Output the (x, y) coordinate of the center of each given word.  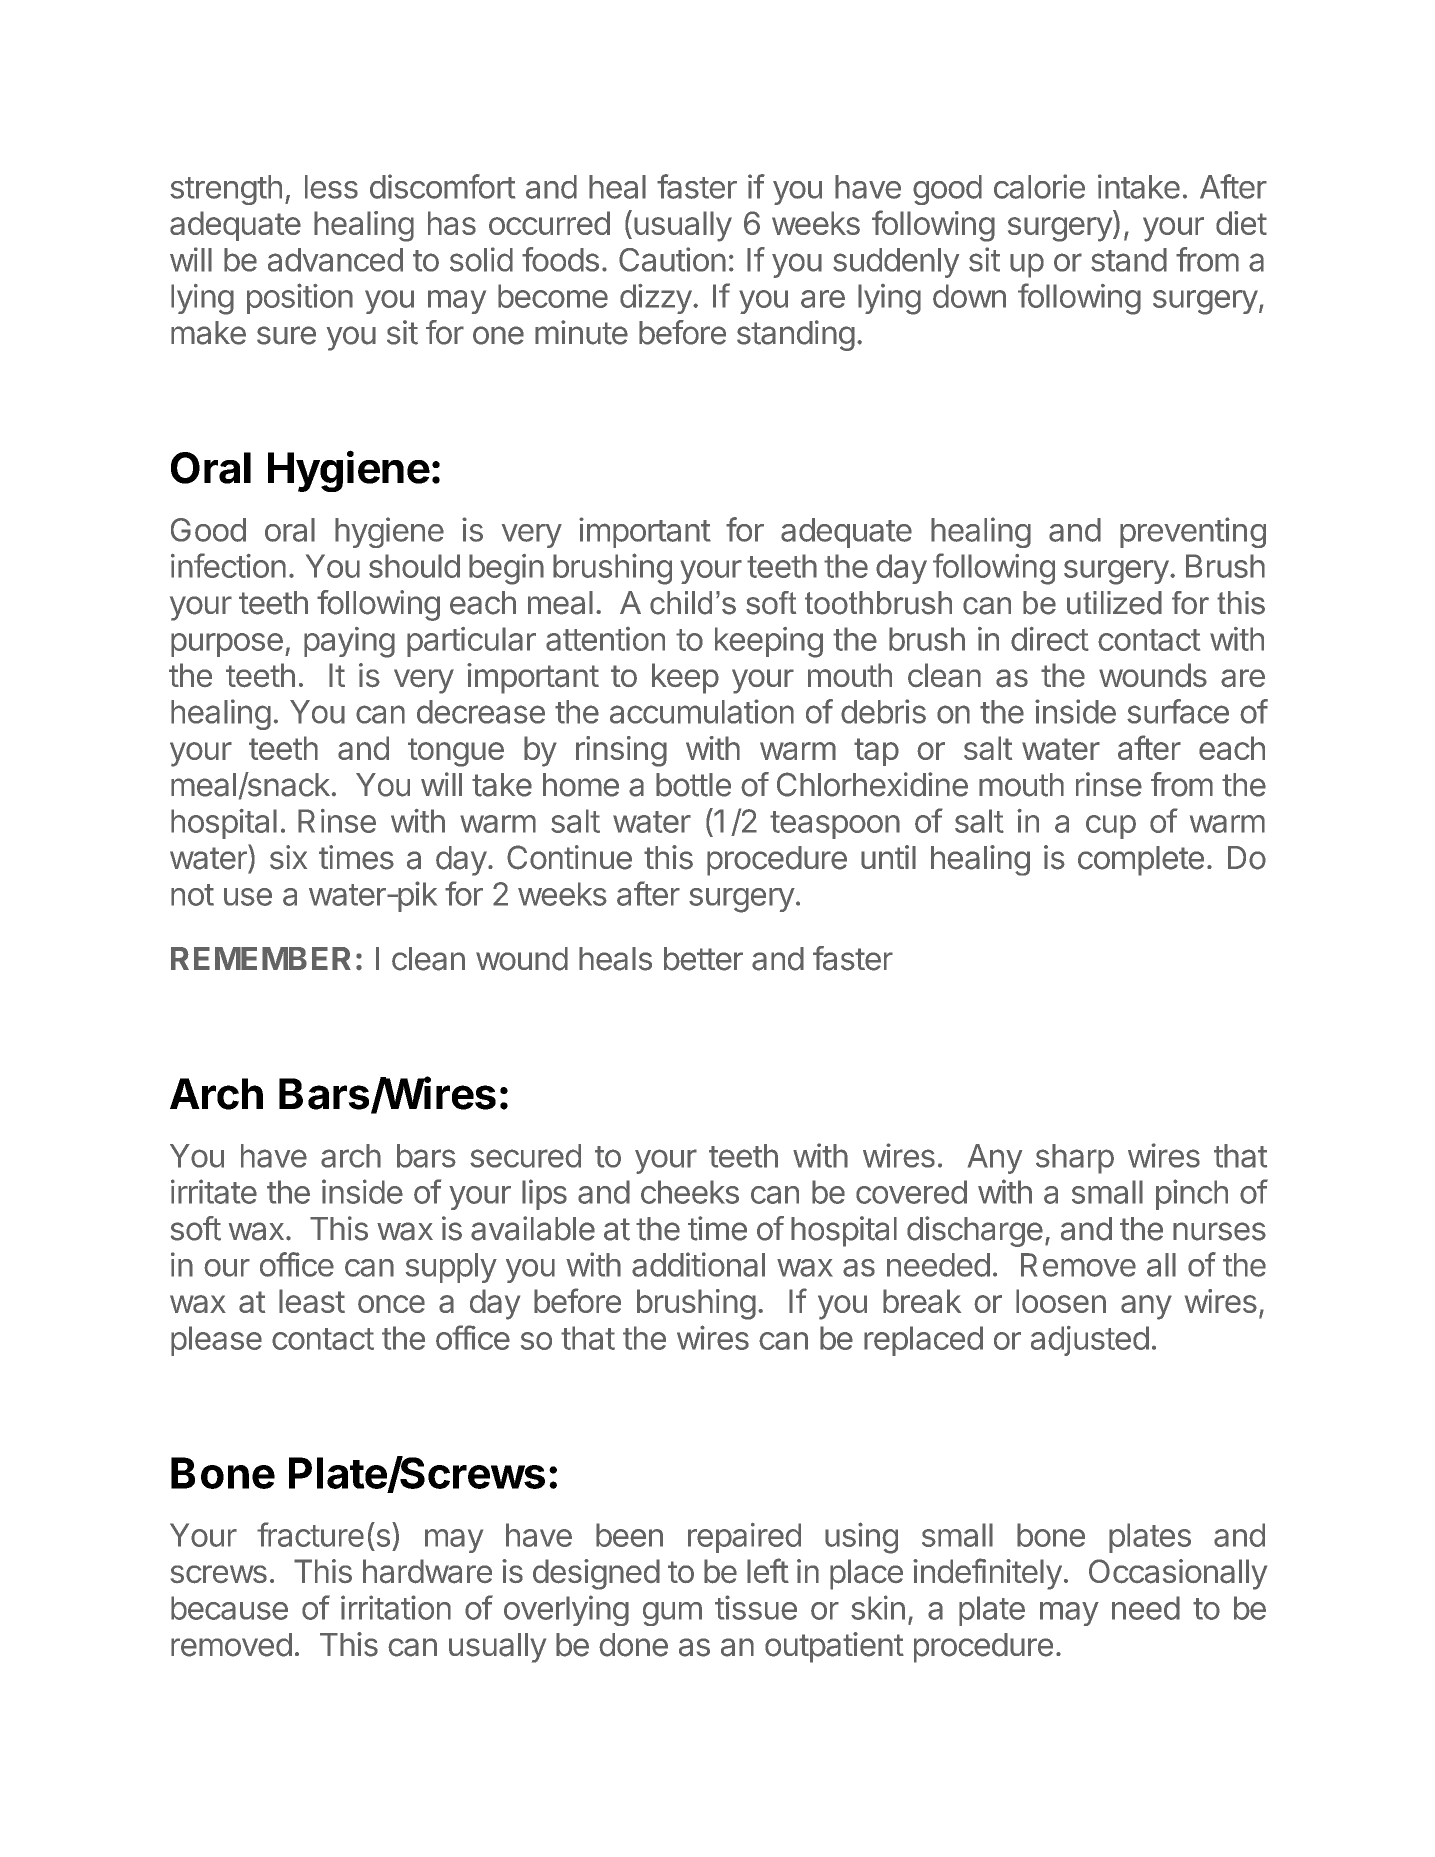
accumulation (702, 711)
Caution (672, 259)
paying (349, 642)
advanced (335, 260)
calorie (1039, 186)
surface (1178, 711)
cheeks (690, 1192)
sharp (1075, 1159)
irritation (396, 1607)
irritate (214, 1191)
